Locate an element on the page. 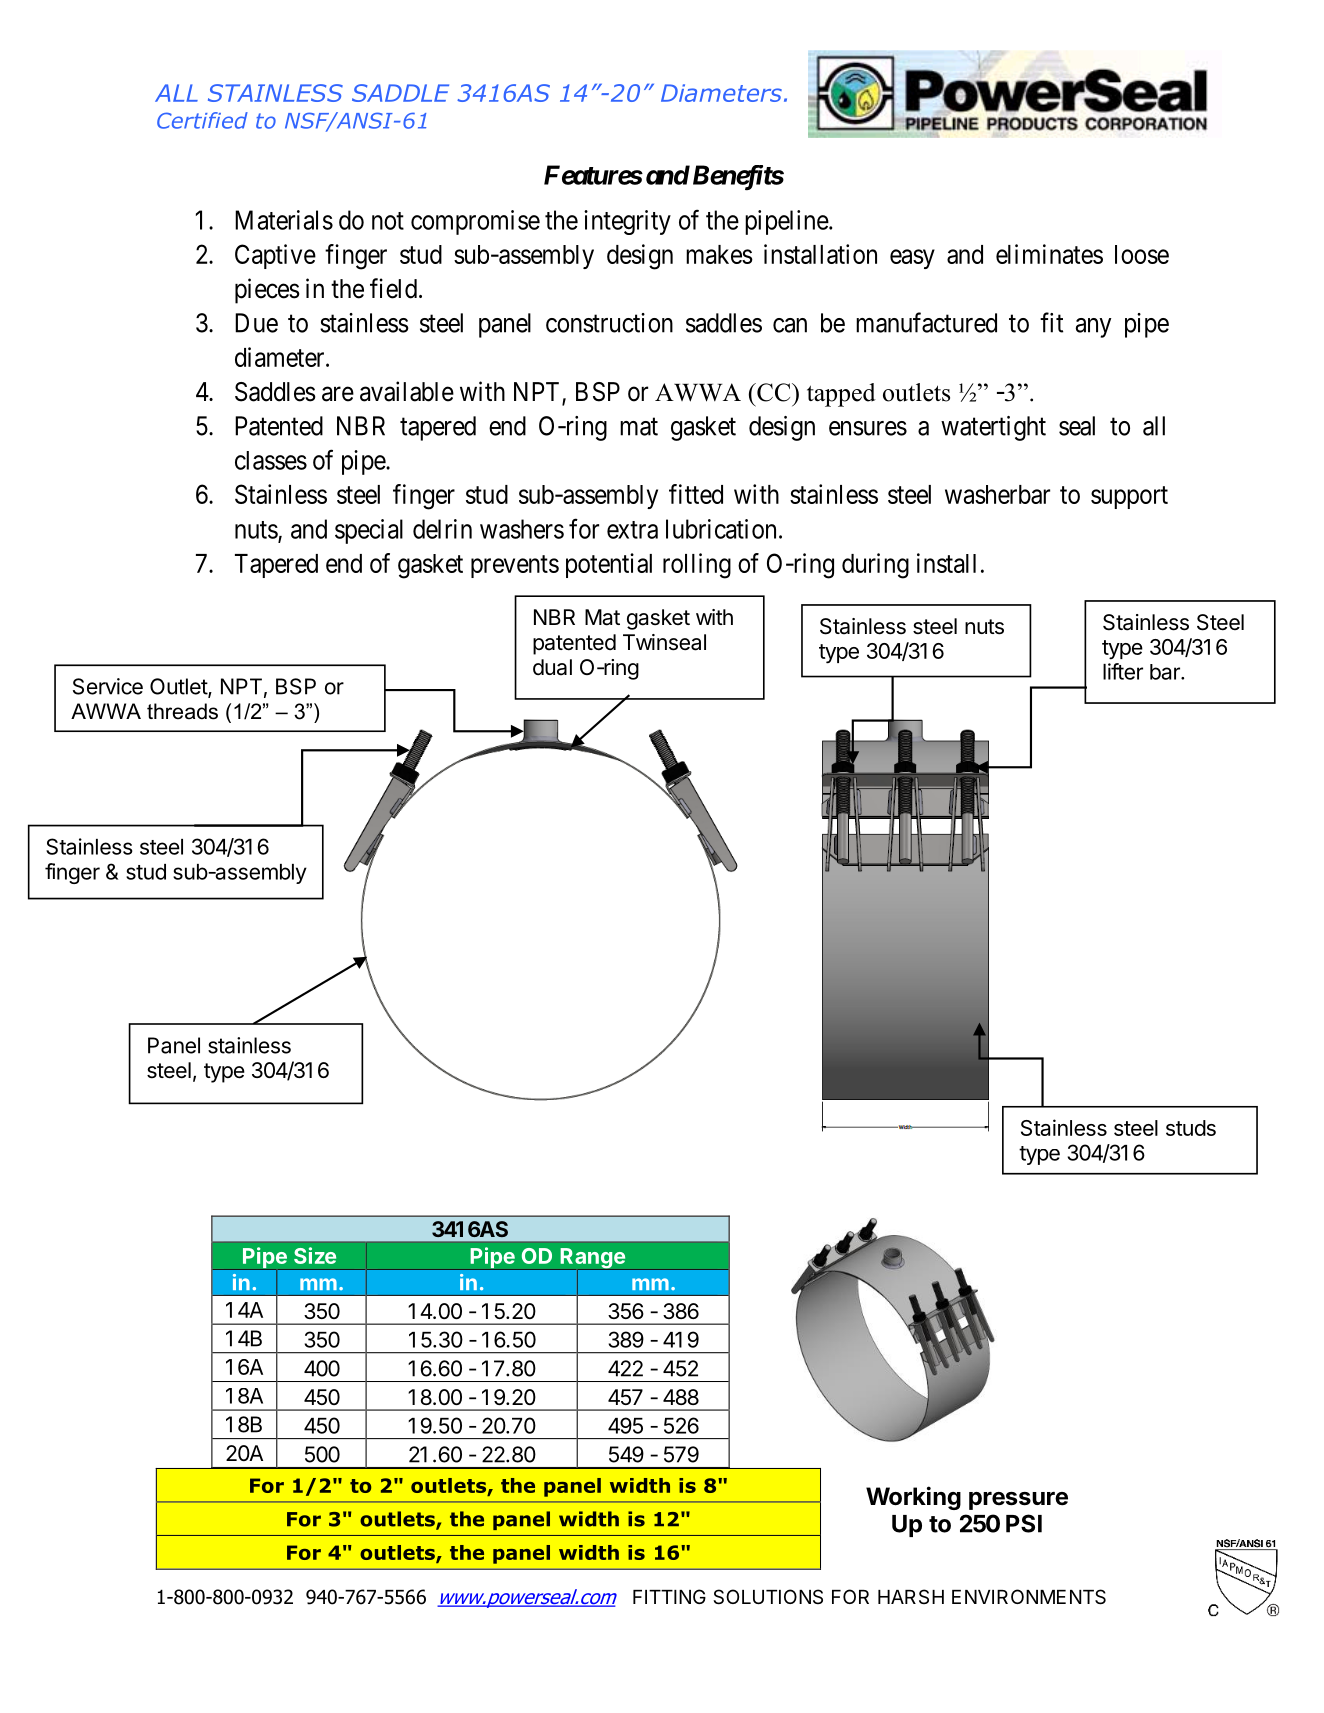 The height and width of the page is (1713, 1324). Size is located at coordinates (315, 1255).
